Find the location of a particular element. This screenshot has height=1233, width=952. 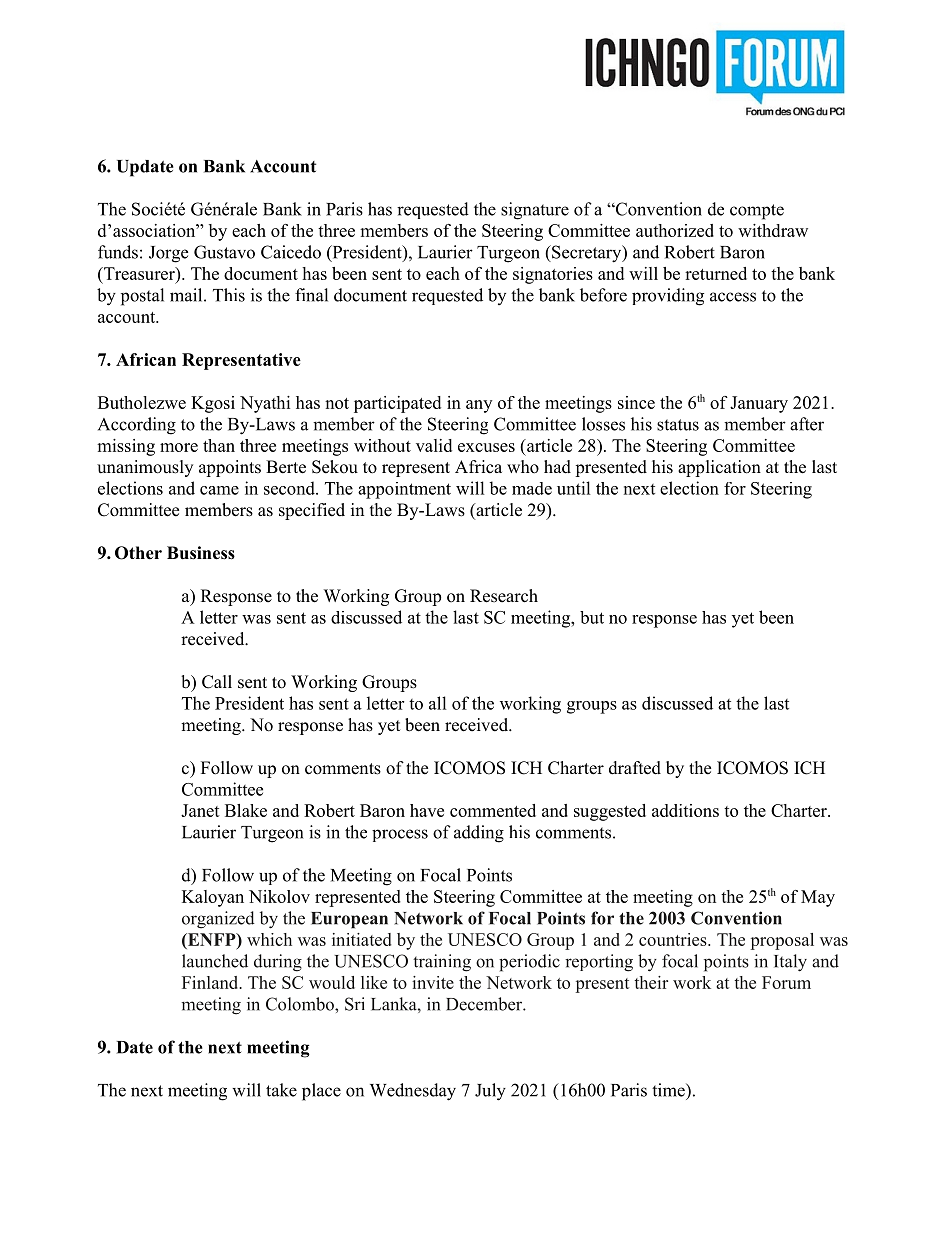

withdraw is located at coordinates (773, 230).
